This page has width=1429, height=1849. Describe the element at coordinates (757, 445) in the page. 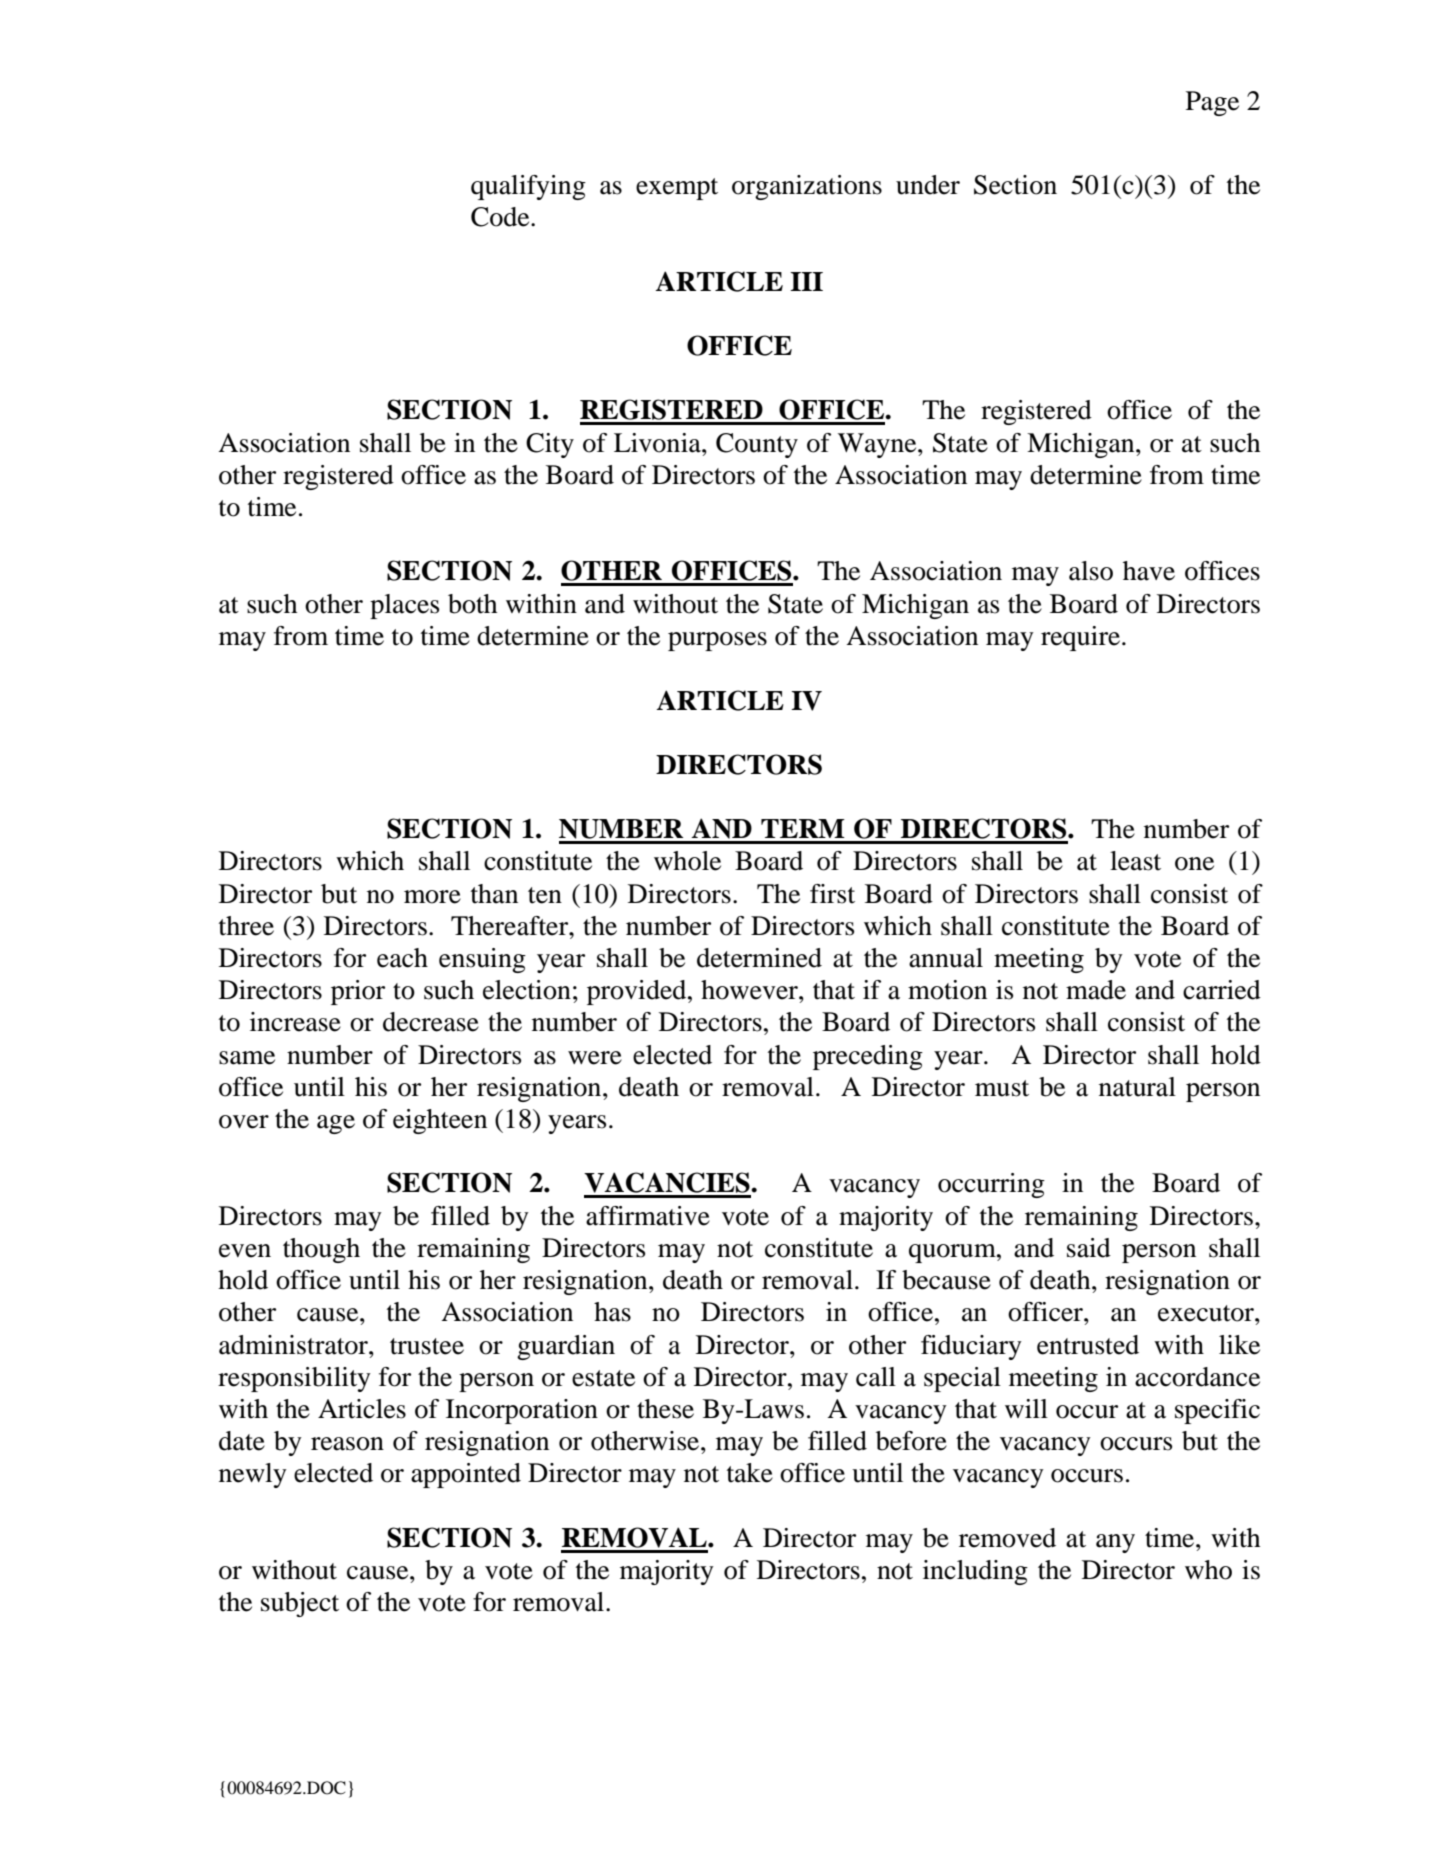

I see `County` at that location.
